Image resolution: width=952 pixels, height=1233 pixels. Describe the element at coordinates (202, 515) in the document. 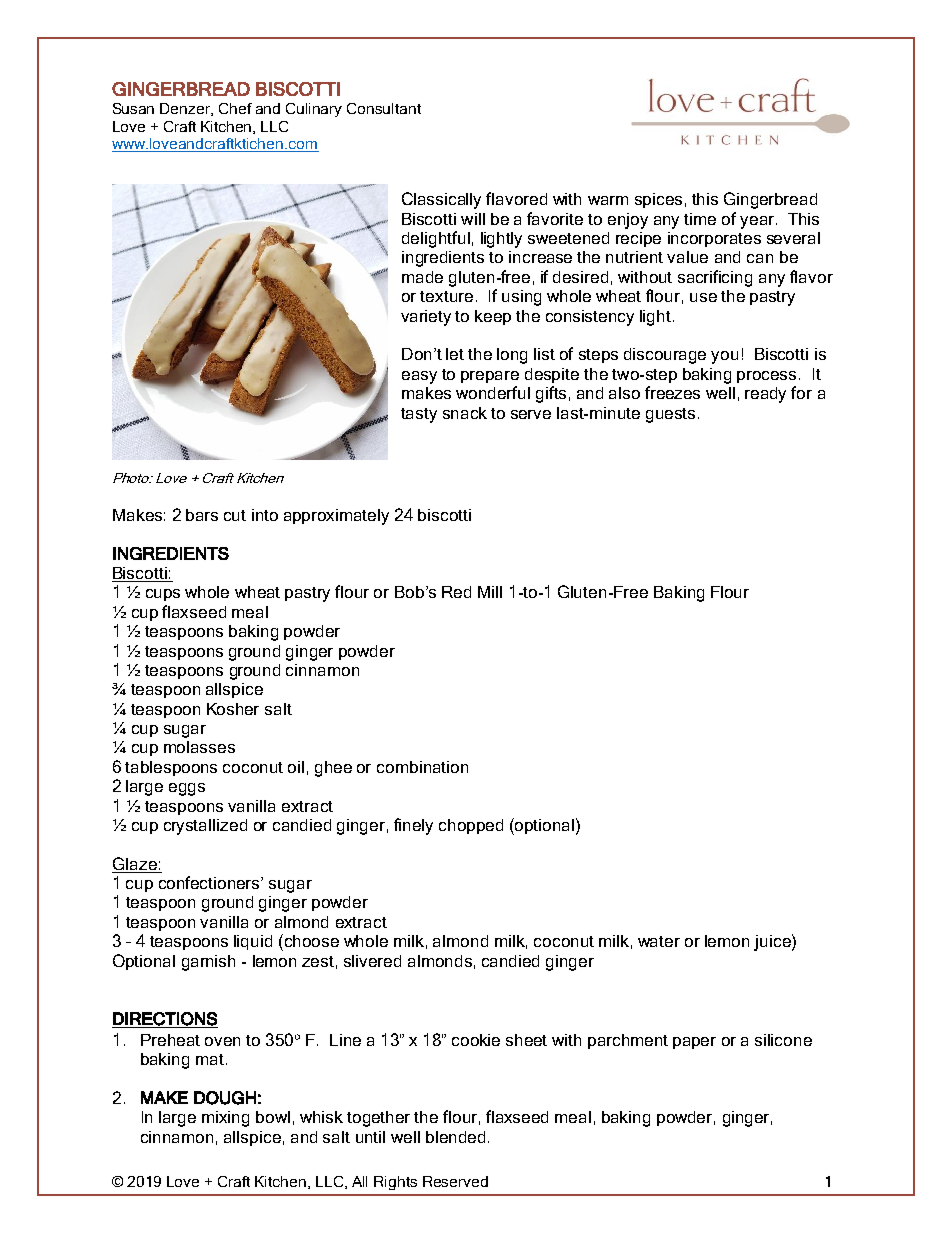

I see `bars` at that location.
